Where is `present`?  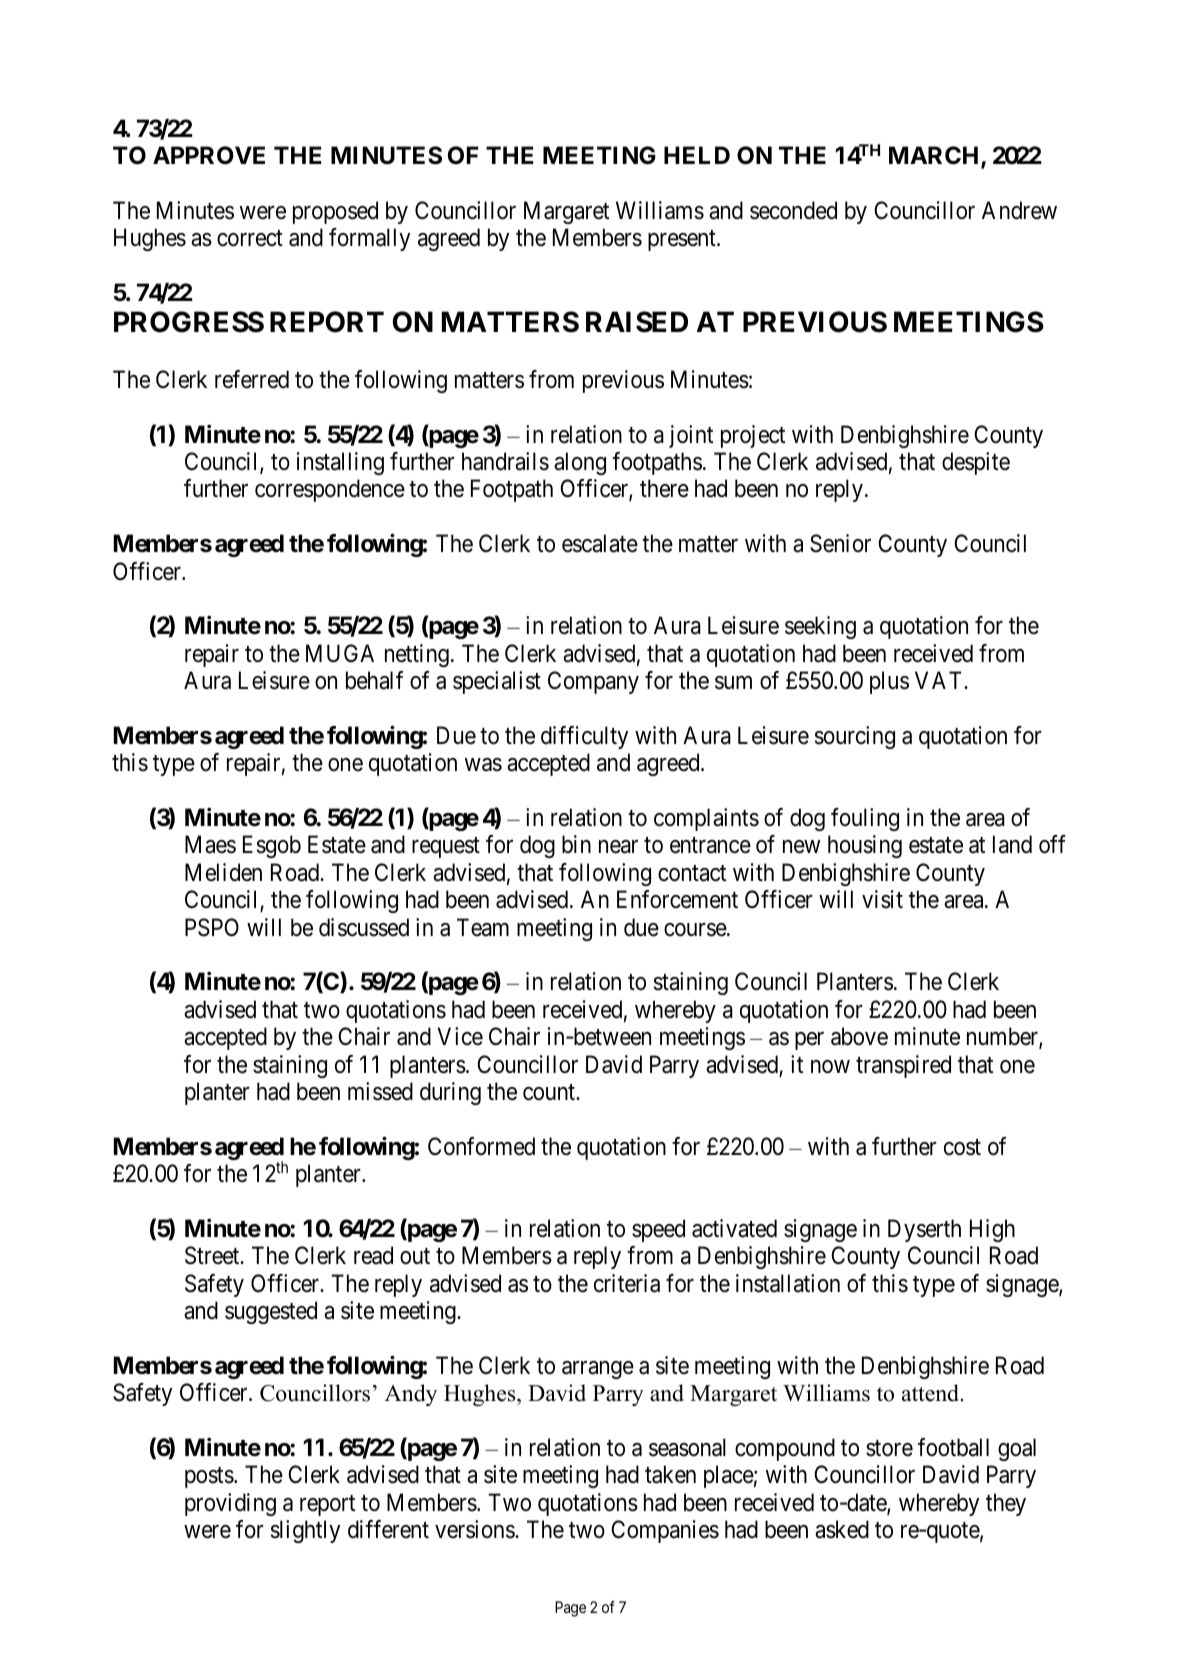
present is located at coordinates (683, 241).
